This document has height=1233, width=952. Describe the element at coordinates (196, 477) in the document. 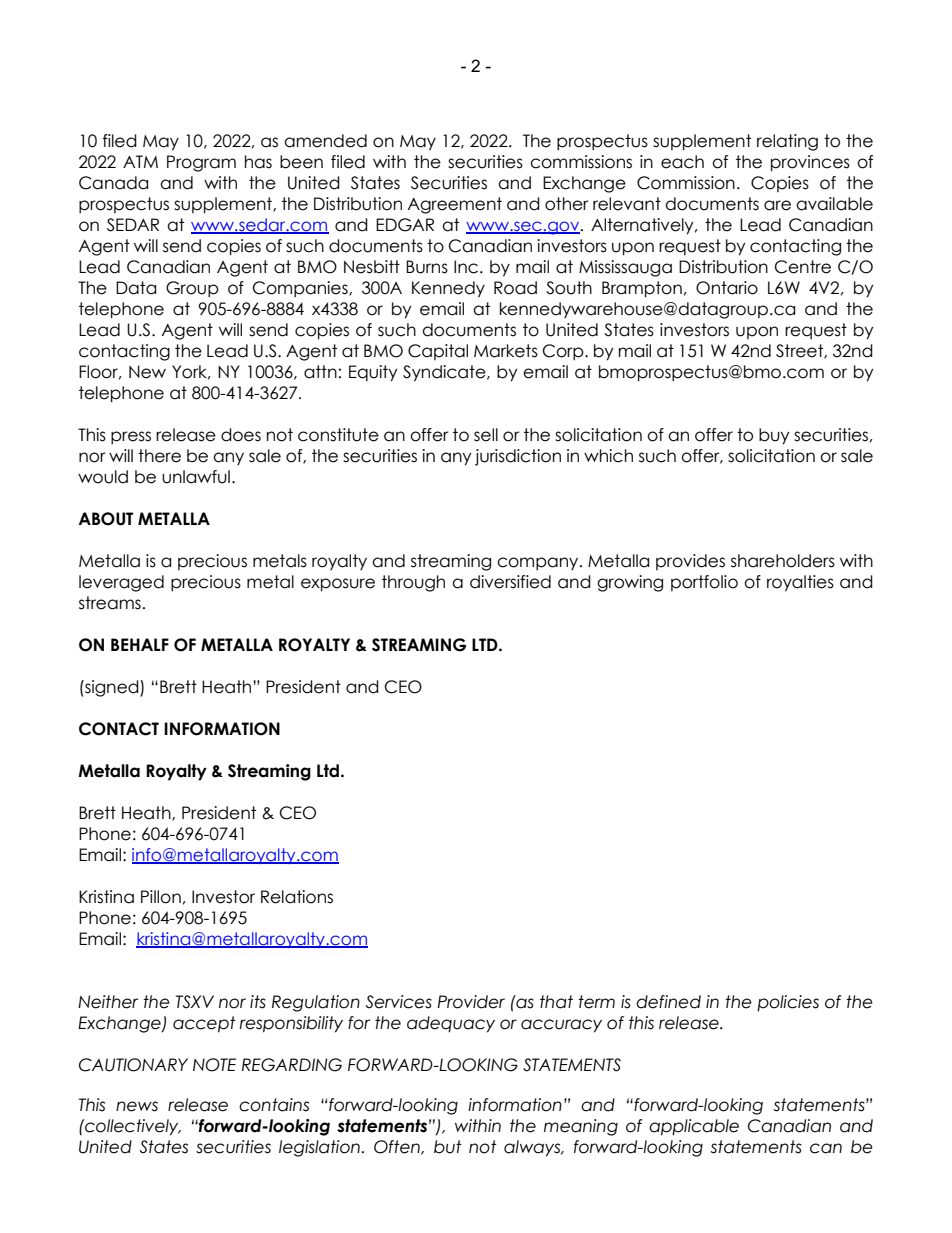

I see `unlawful` at that location.
